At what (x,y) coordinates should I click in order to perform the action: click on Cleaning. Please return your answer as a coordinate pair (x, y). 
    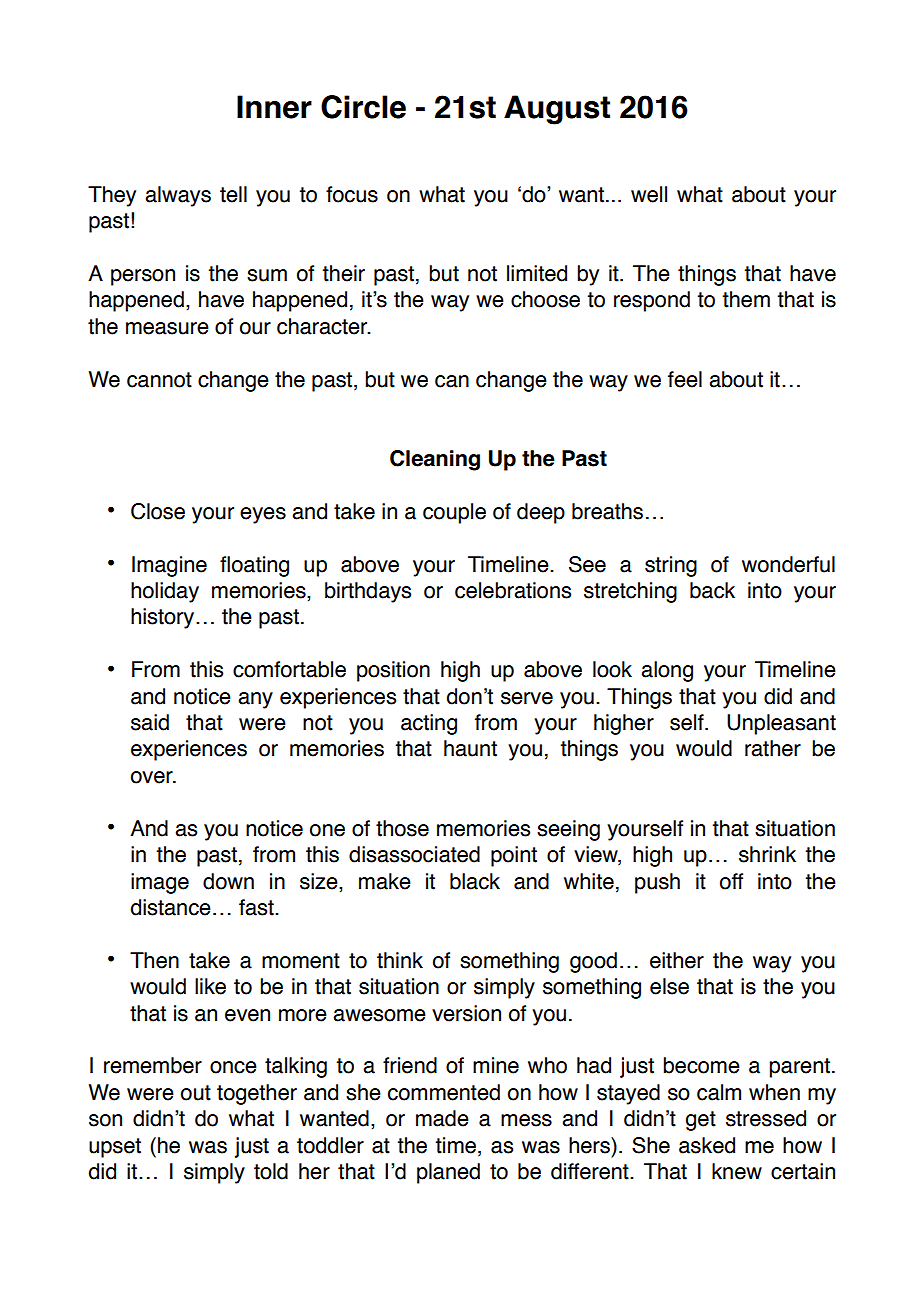
    Looking at the image, I should click on (435, 460).
